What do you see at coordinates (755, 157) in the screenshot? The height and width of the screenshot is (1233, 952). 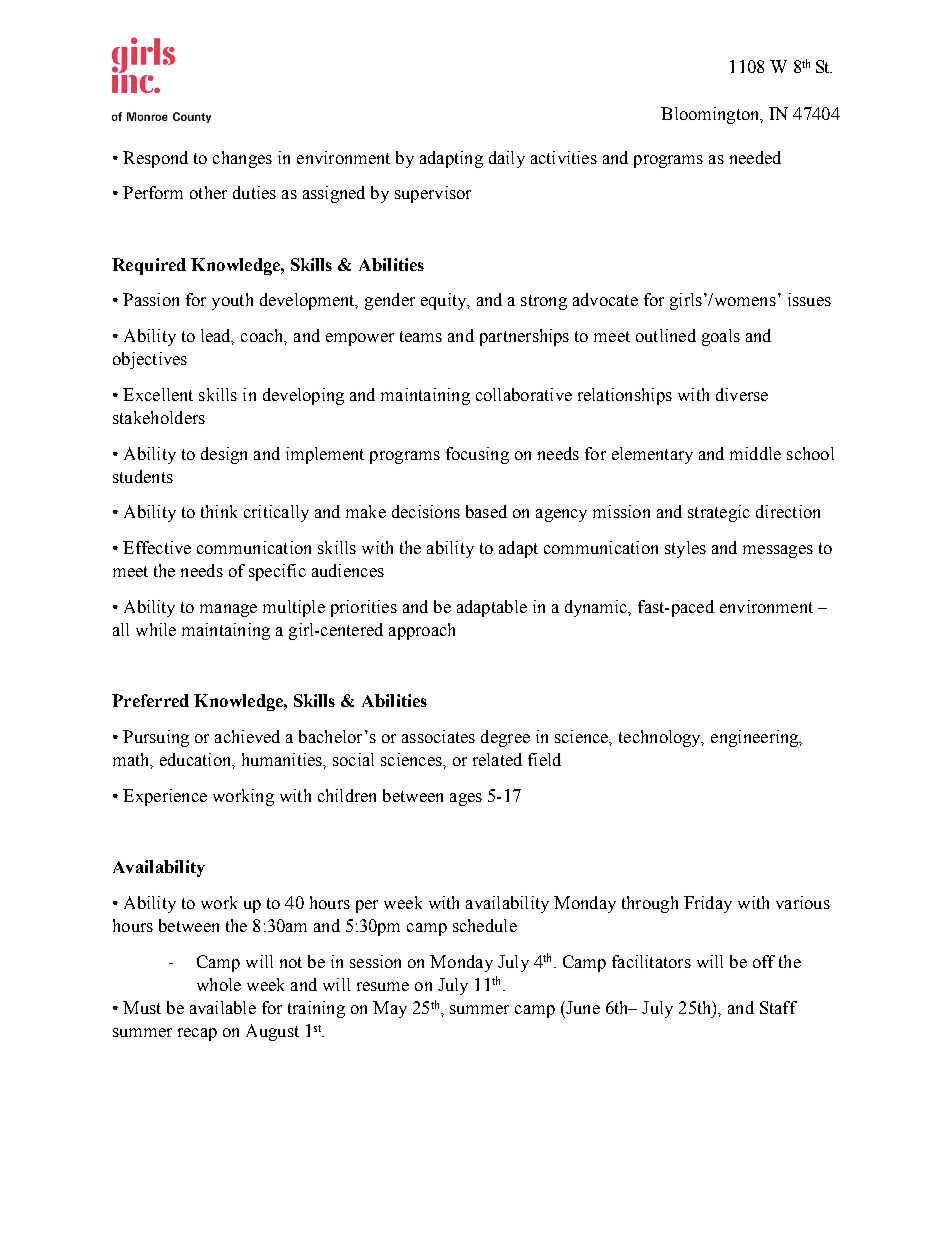 I see `needed` at bounding box center [755, 157].
